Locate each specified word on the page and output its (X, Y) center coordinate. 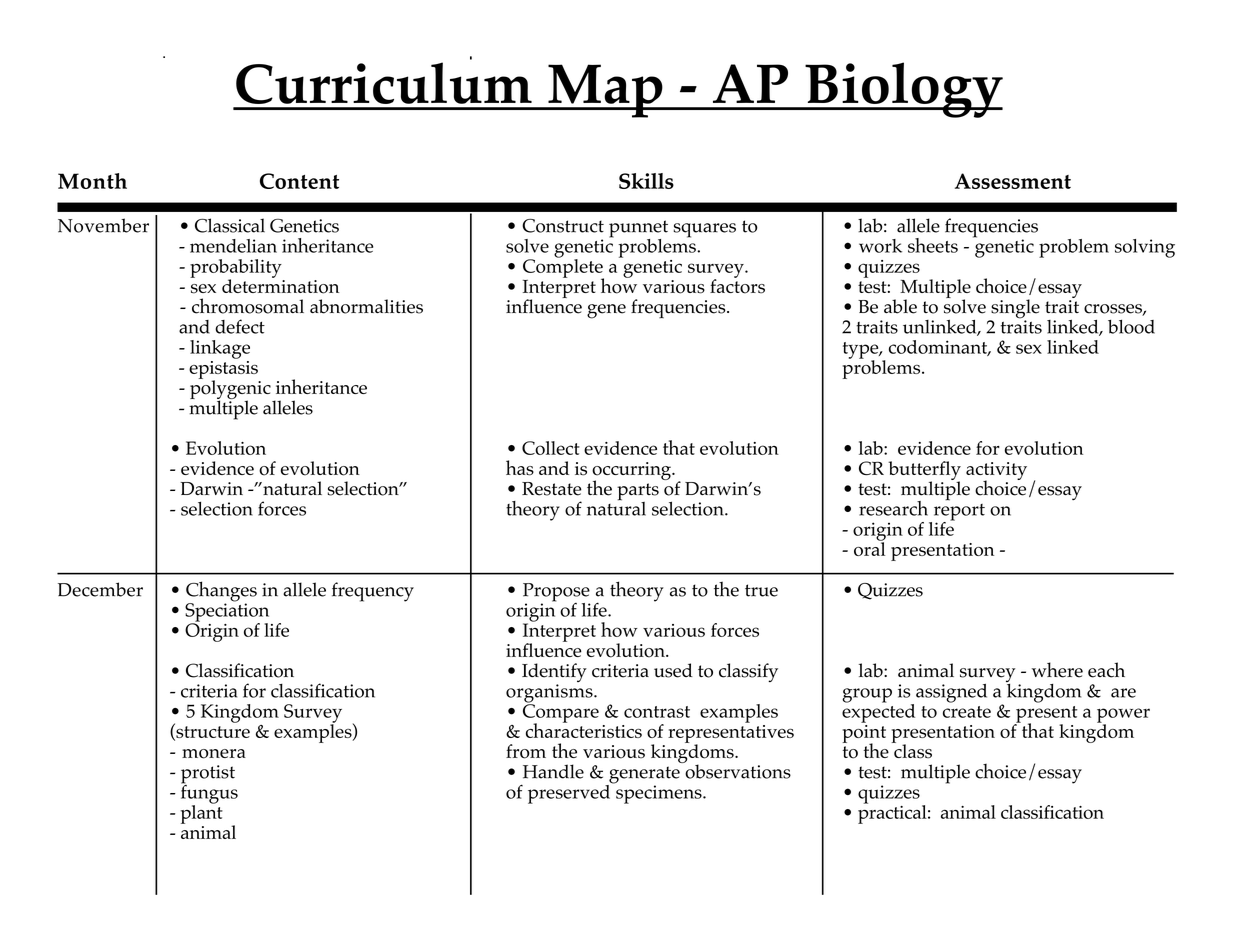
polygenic (231, 390)
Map (605, 91)
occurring (632, 472)
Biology (903, 90)
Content (299, 181)
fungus (209, 794)
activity (996, 472)
